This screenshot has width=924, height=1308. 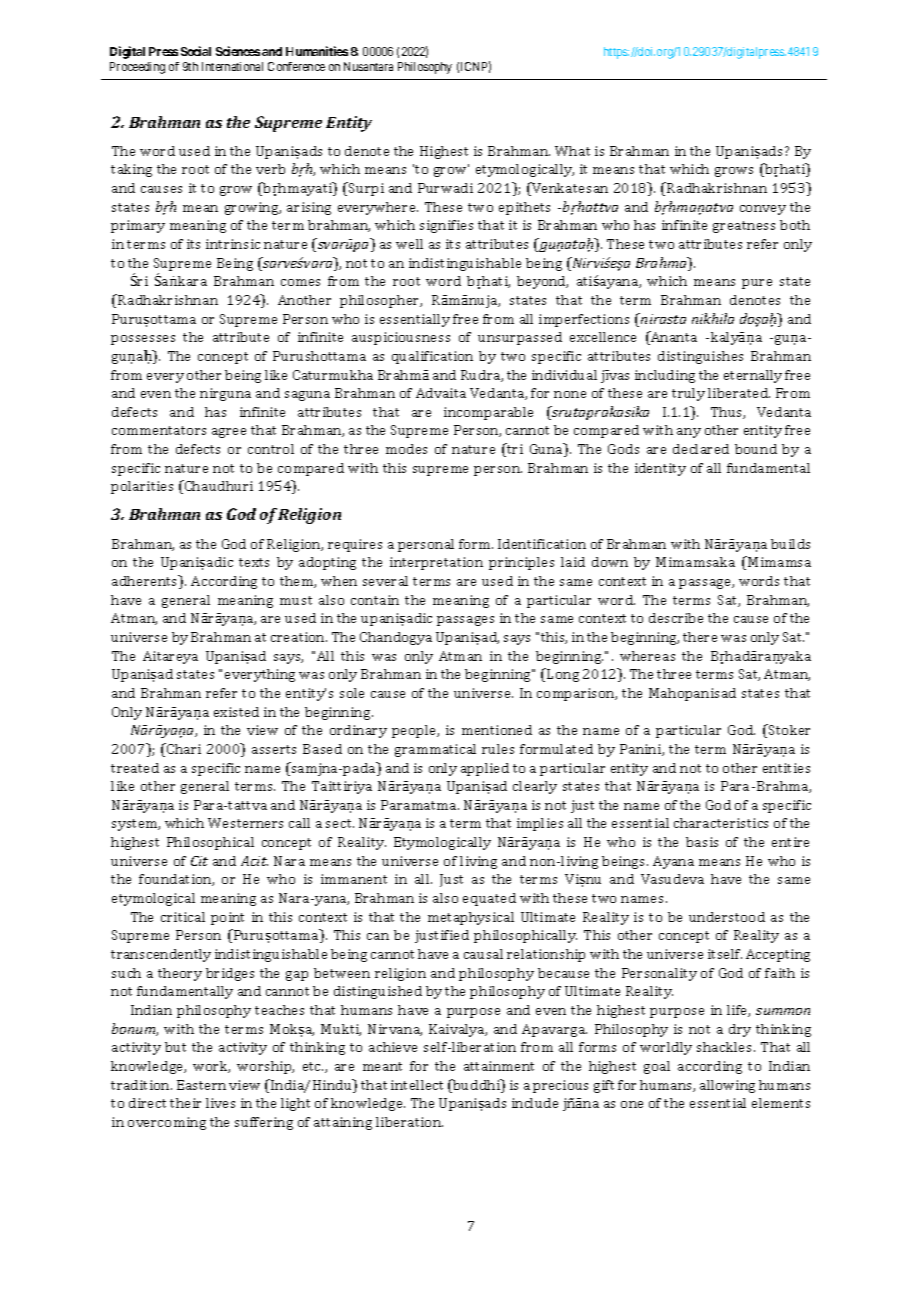 What do you see at coordinates (497, 730) in the screenshot?
I see `mentioned` at bounding box center [497, 730].
